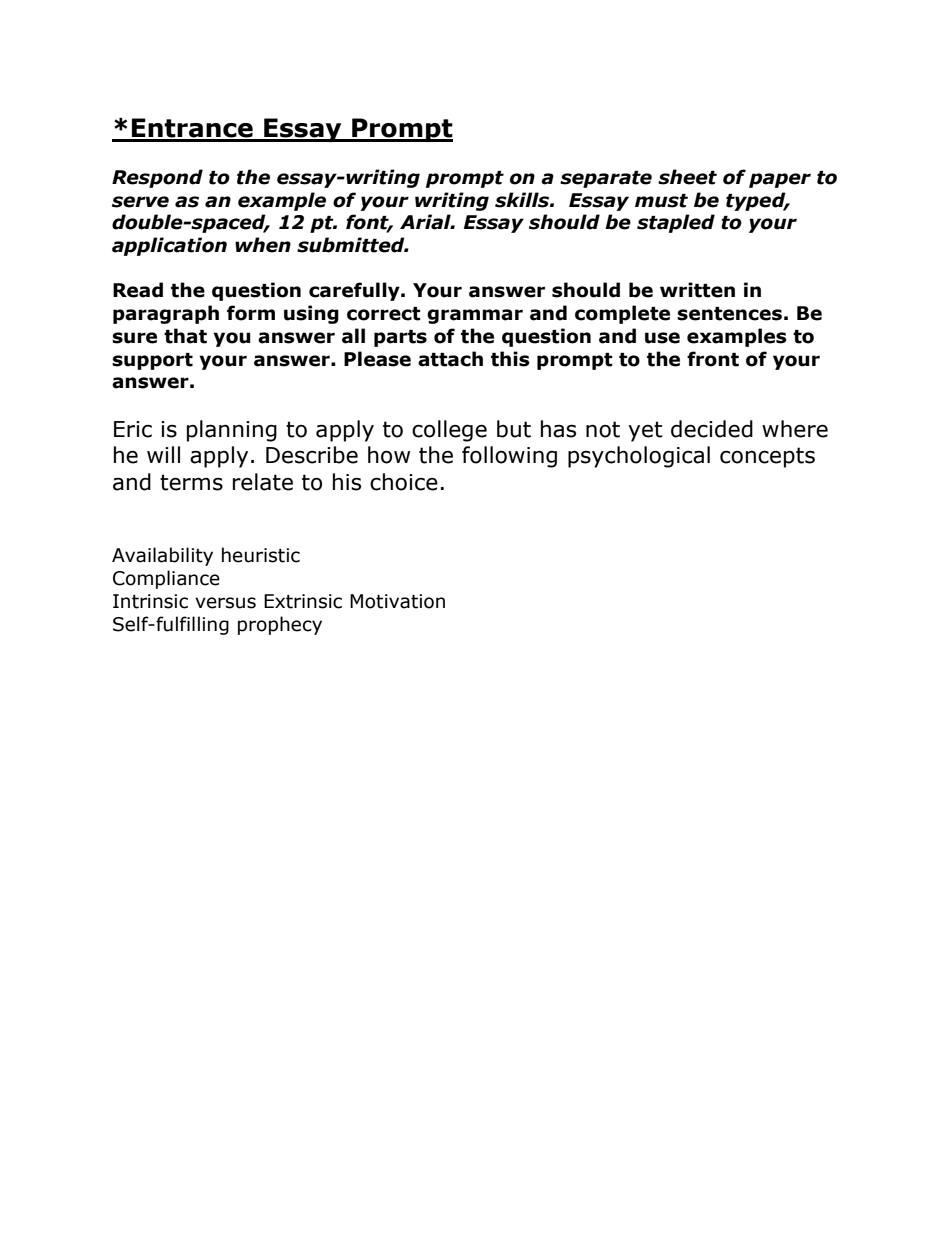 The height and width of the page is (1233, 952). Describe the element at coordinates (712, 429) in the page. I see `decided` at that location.
